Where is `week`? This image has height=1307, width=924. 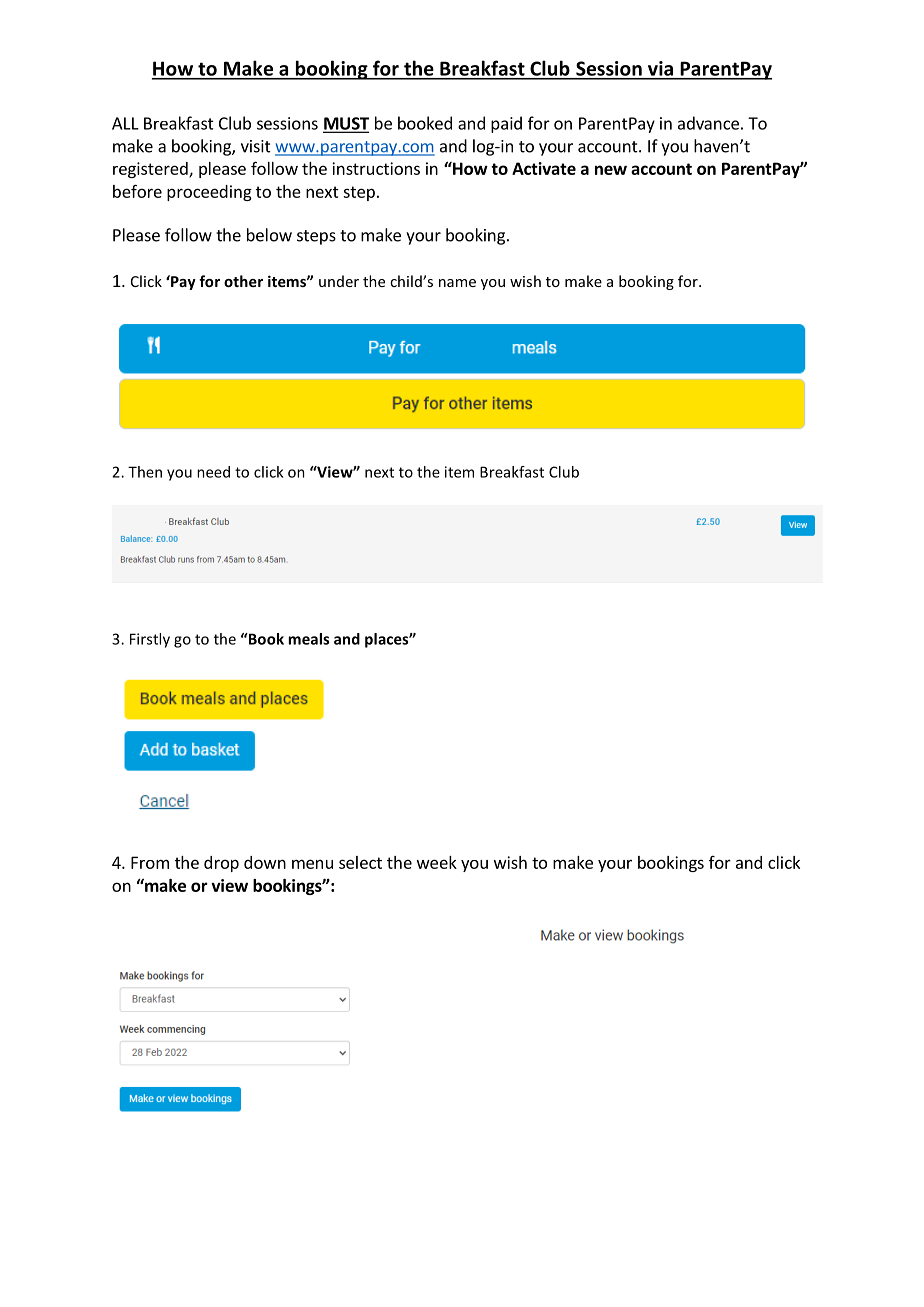
week is located at coordinates (437, 862).
